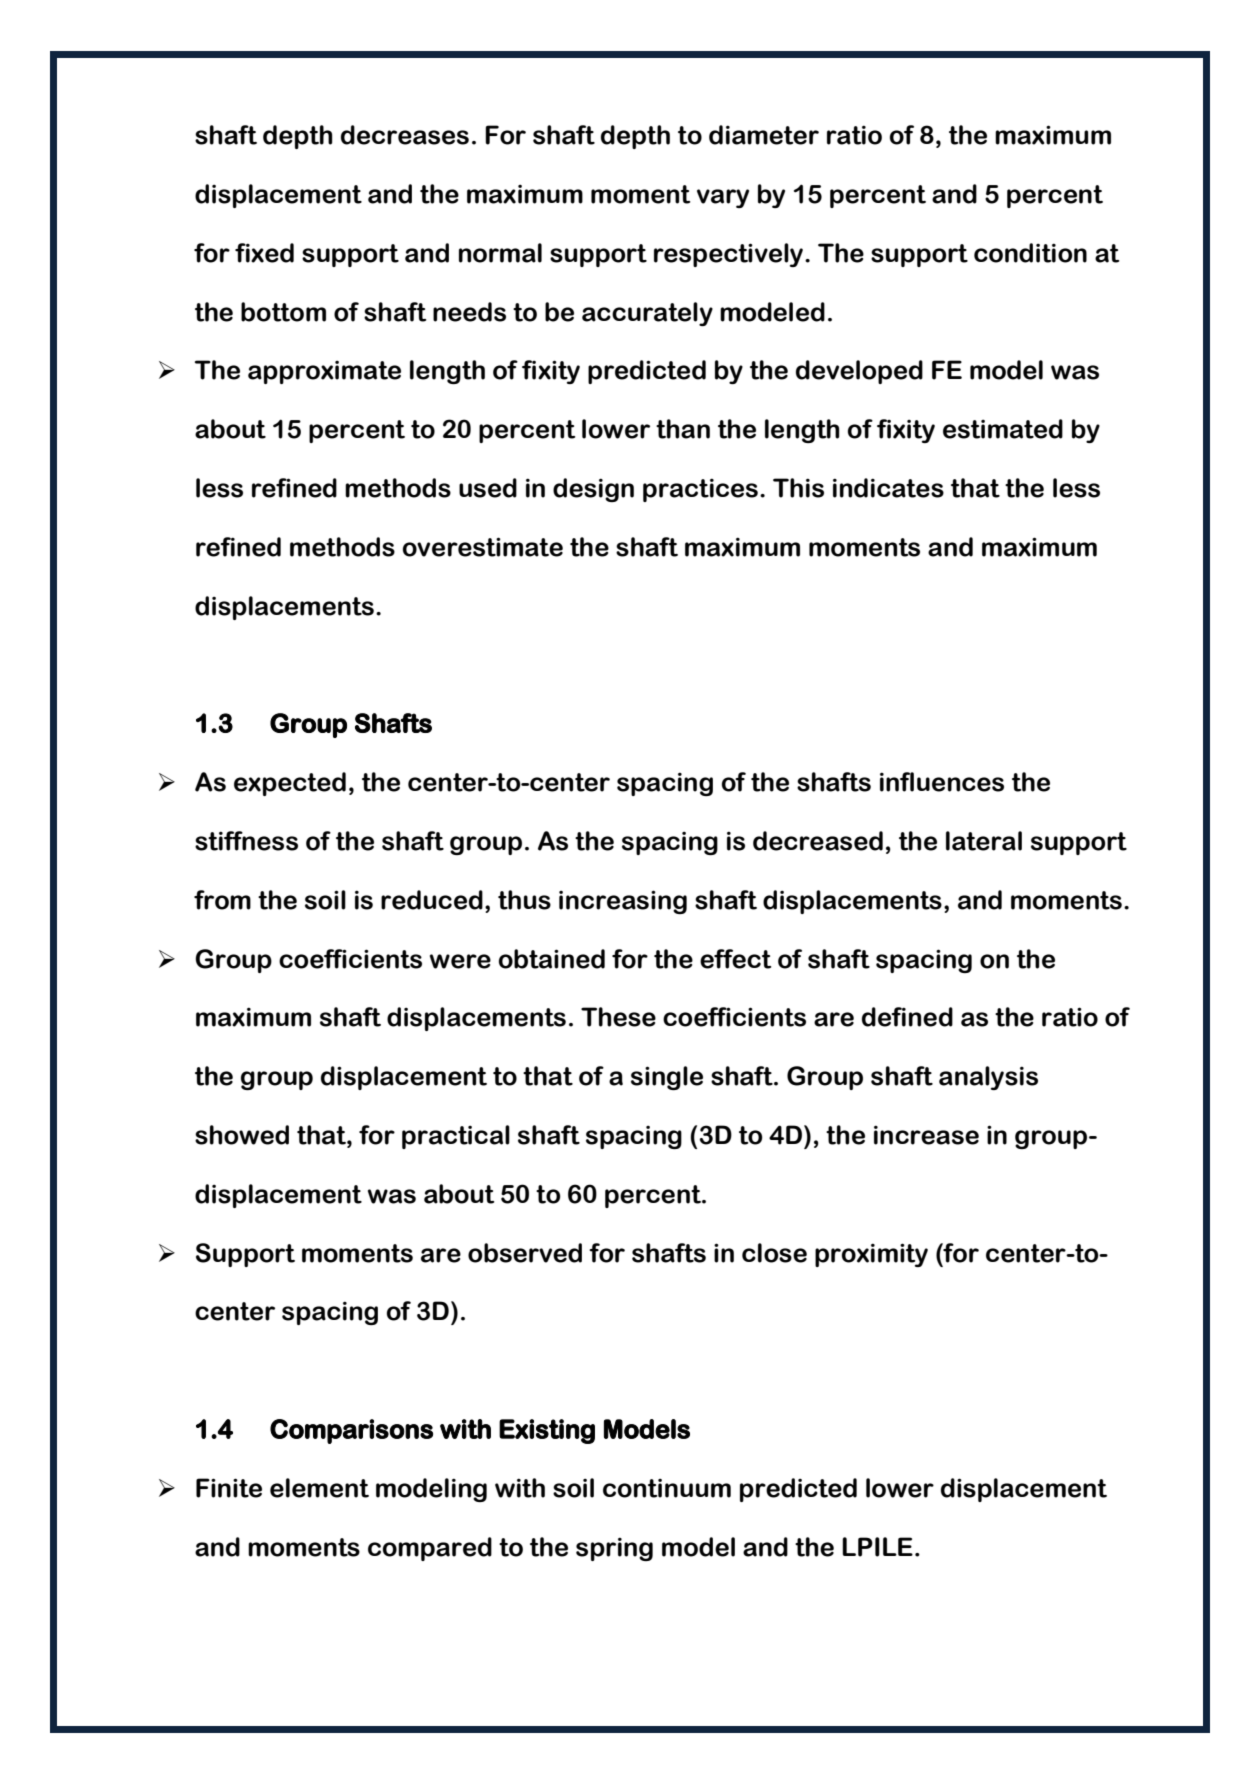 The image size is (1260, 1783). What do you see at coordinates (1030, 253) in the document?
I see `condition` at bounding box center [1030, 253].
